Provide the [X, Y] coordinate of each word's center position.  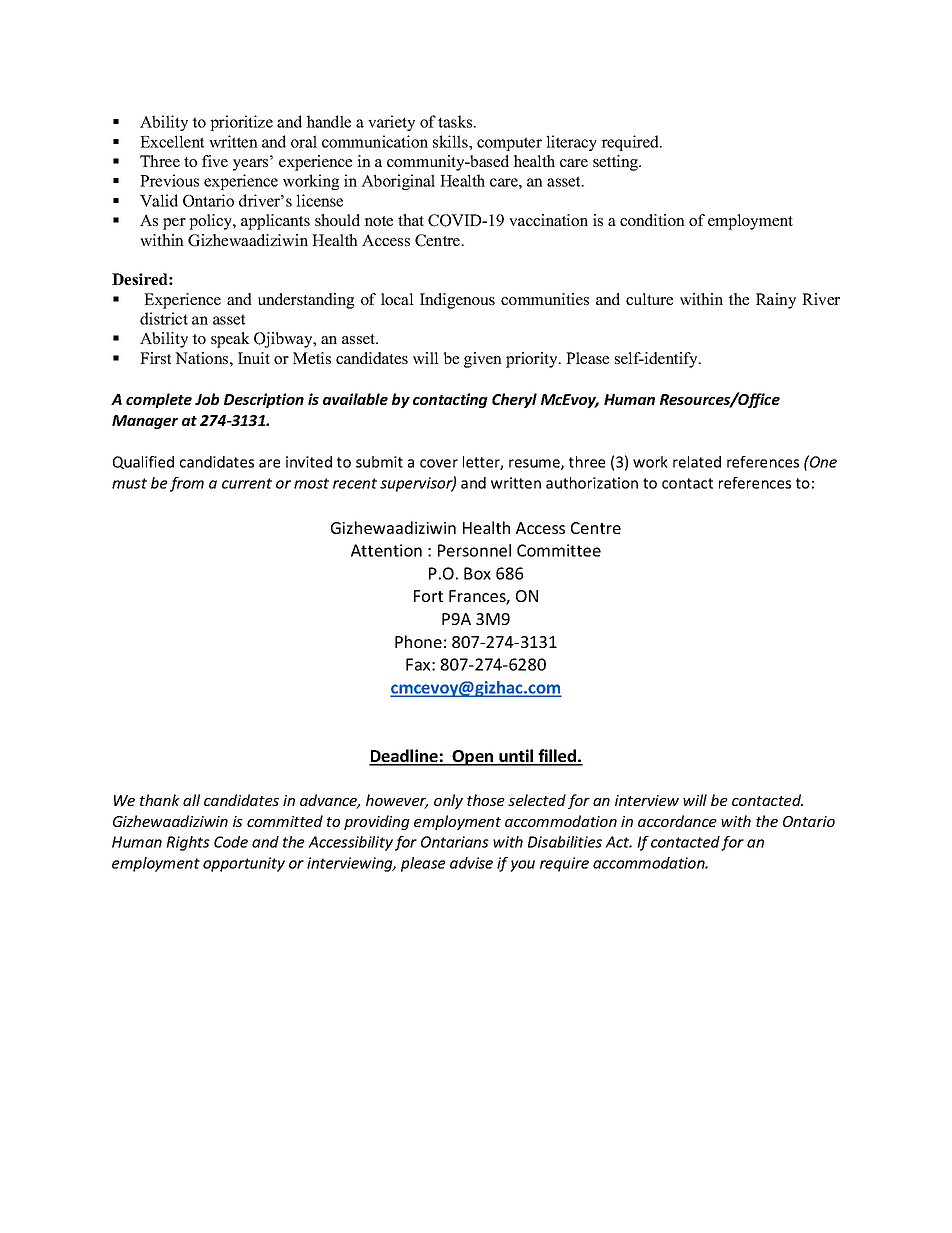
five [215, 161]
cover [439, 463]
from [187, 484]
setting [616, 163]
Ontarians [455, 842]
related [697, 462]
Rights [188, 843]
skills [451, 141]
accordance [677, 821]
